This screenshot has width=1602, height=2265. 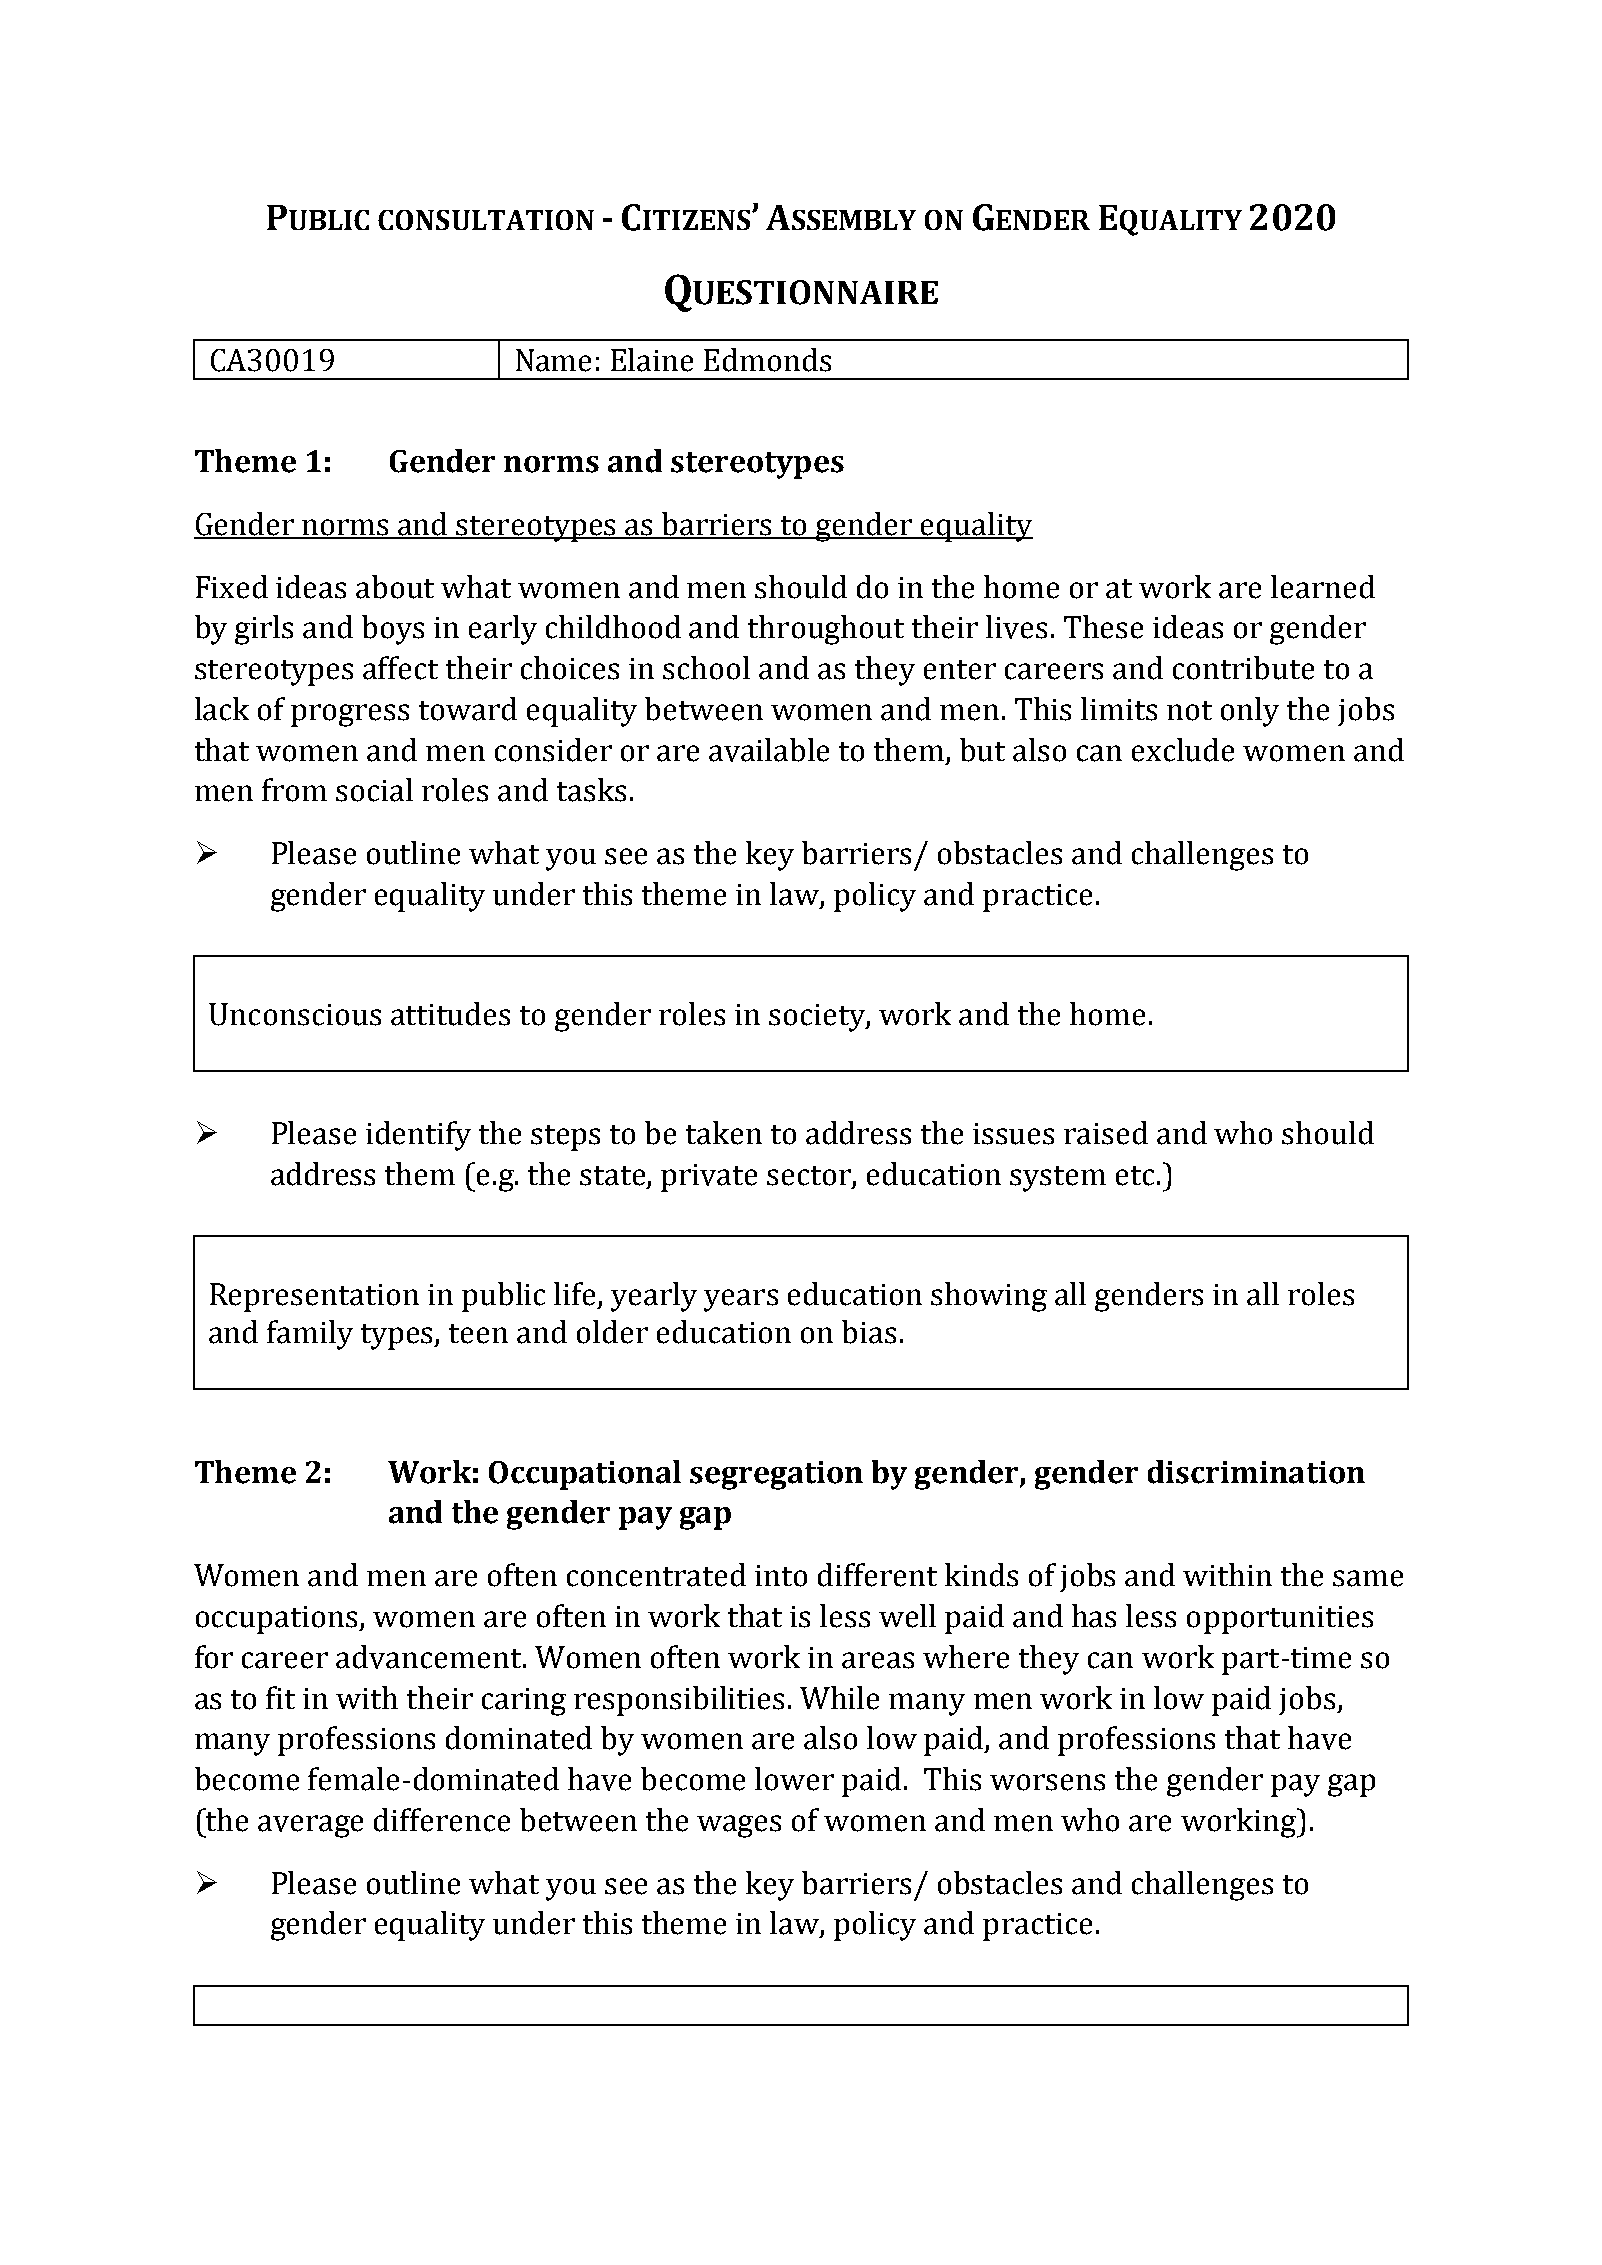 What do you see at coordinates (486, 220) in the screenshot?
I see `CONSULTATION` at bounding box center [486, 220].
